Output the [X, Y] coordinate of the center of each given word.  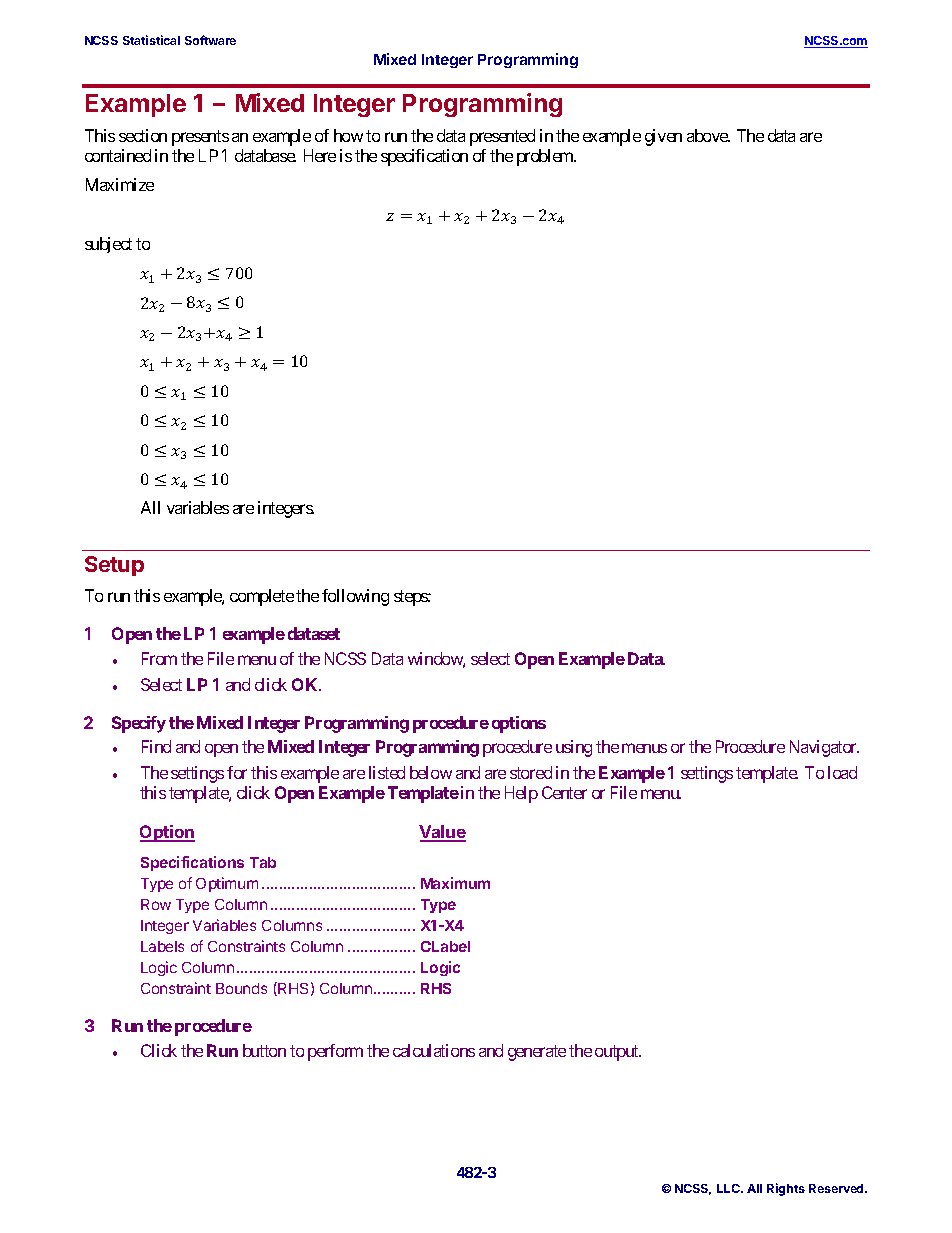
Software [210, 40]
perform [335, 1052]
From [159, 658]
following [355, 597]
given [663, 137]
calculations [434, 1050]
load [842, 772]
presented [502, 137]
